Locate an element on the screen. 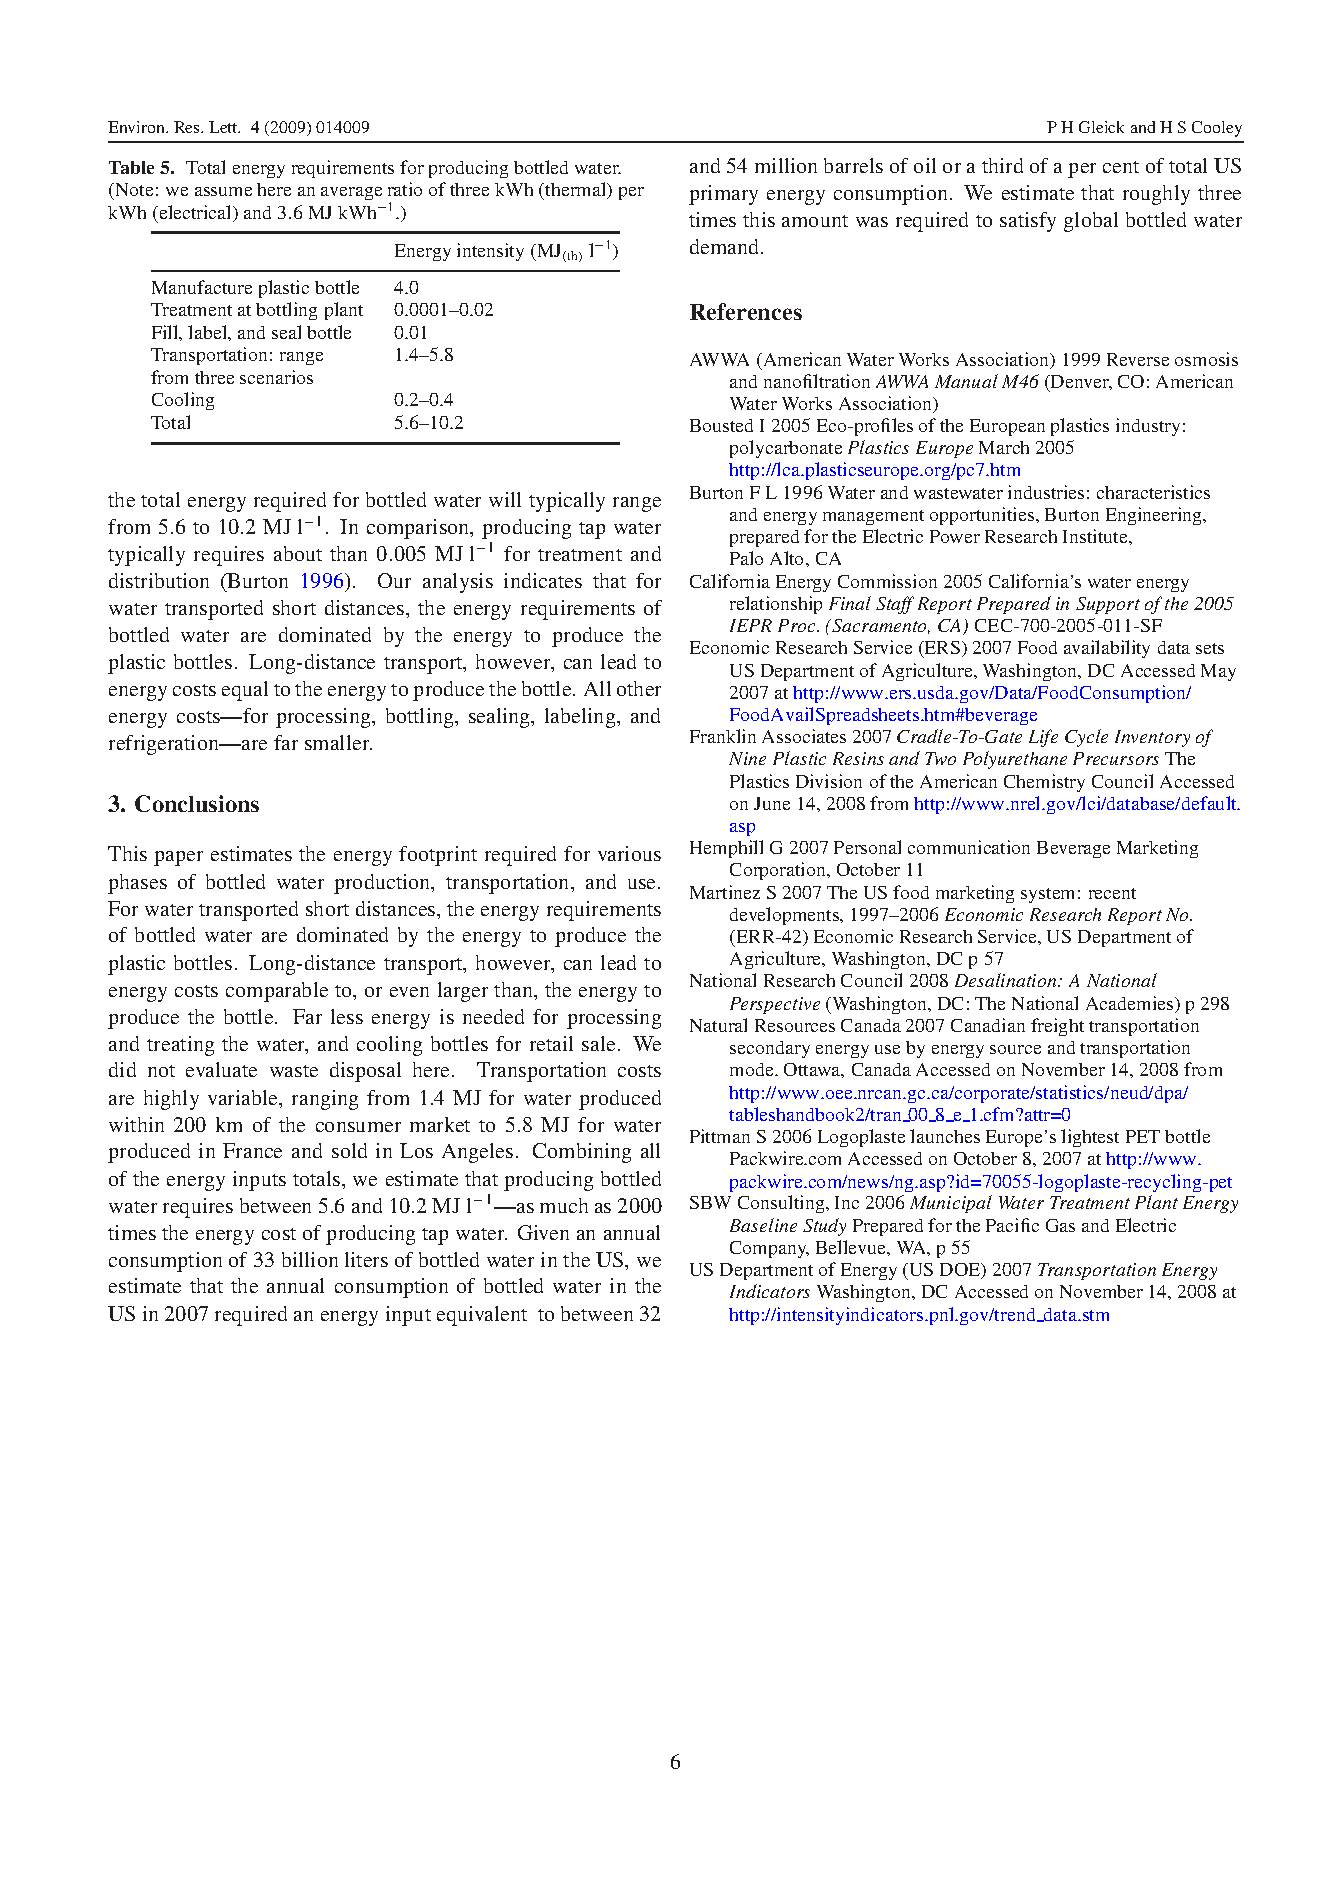  various is located at coordinates (629, 853).
